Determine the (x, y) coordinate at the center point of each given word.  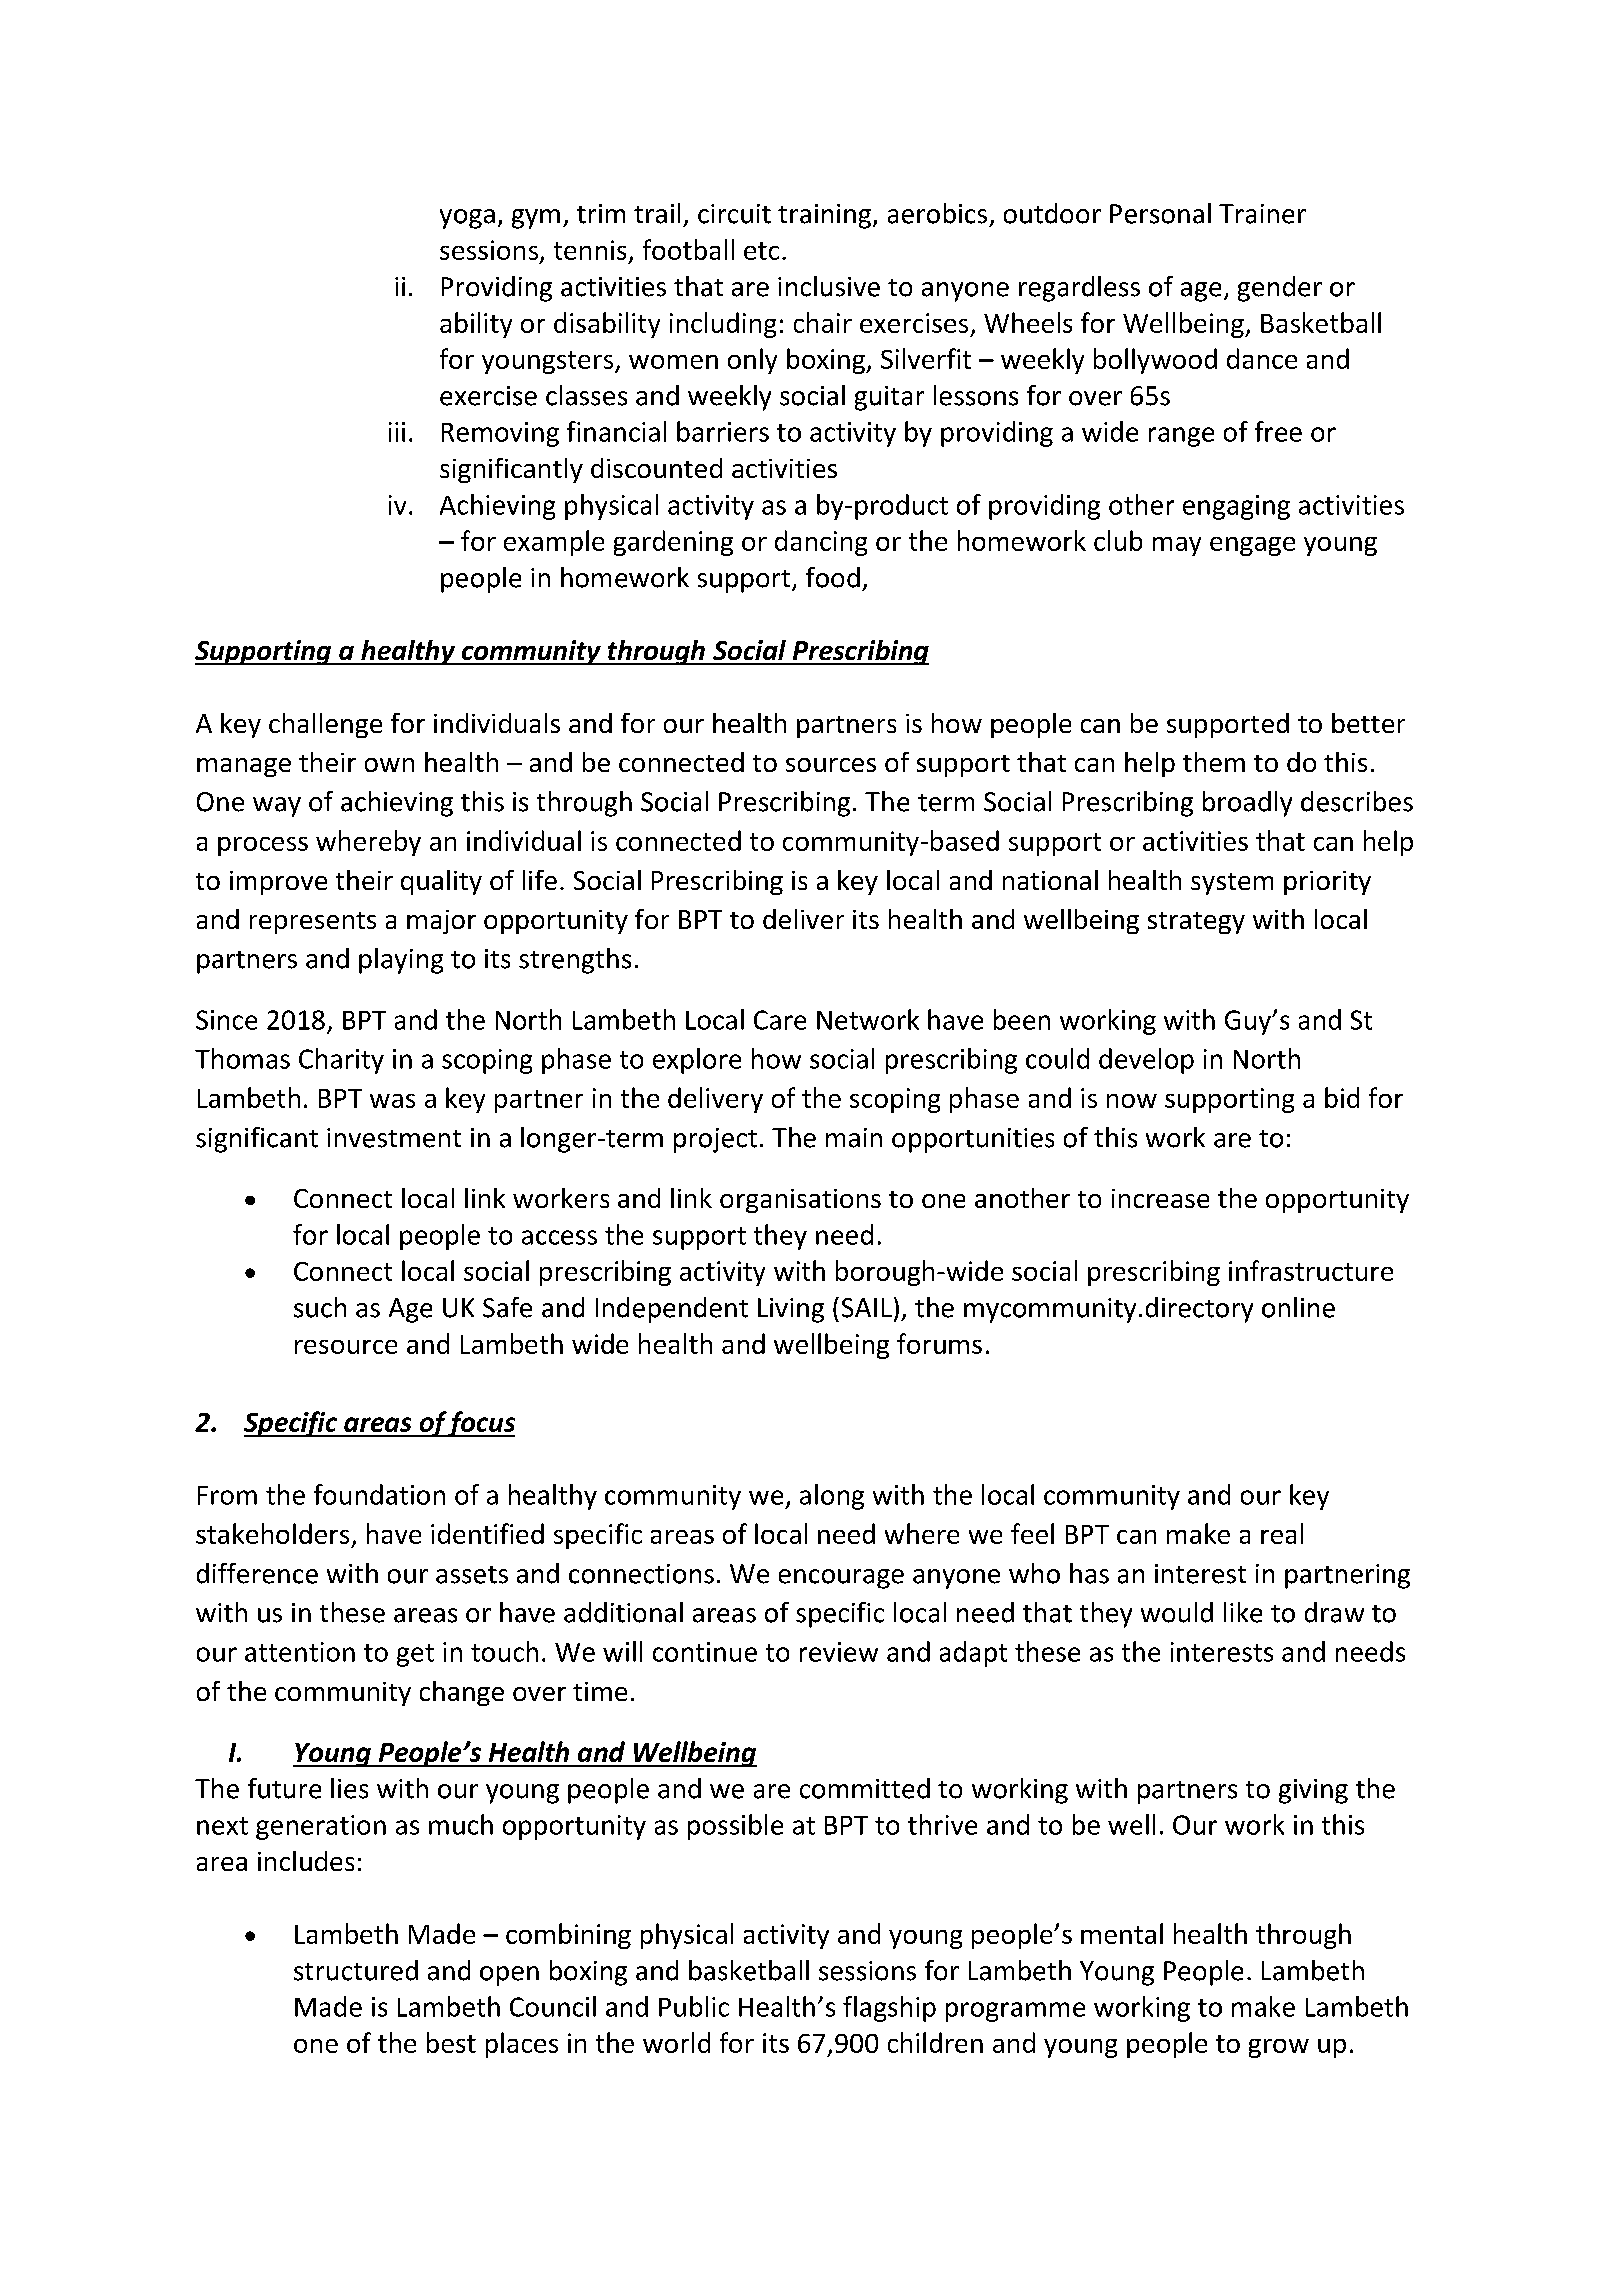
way (277, 807)
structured (356, 1970)
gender (1280, 289)
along (832, 1497)
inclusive (829, 286)
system (1232, 884)
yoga (467, 219)
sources (831, 765)
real (1282, 1533)
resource (346, 1347)
